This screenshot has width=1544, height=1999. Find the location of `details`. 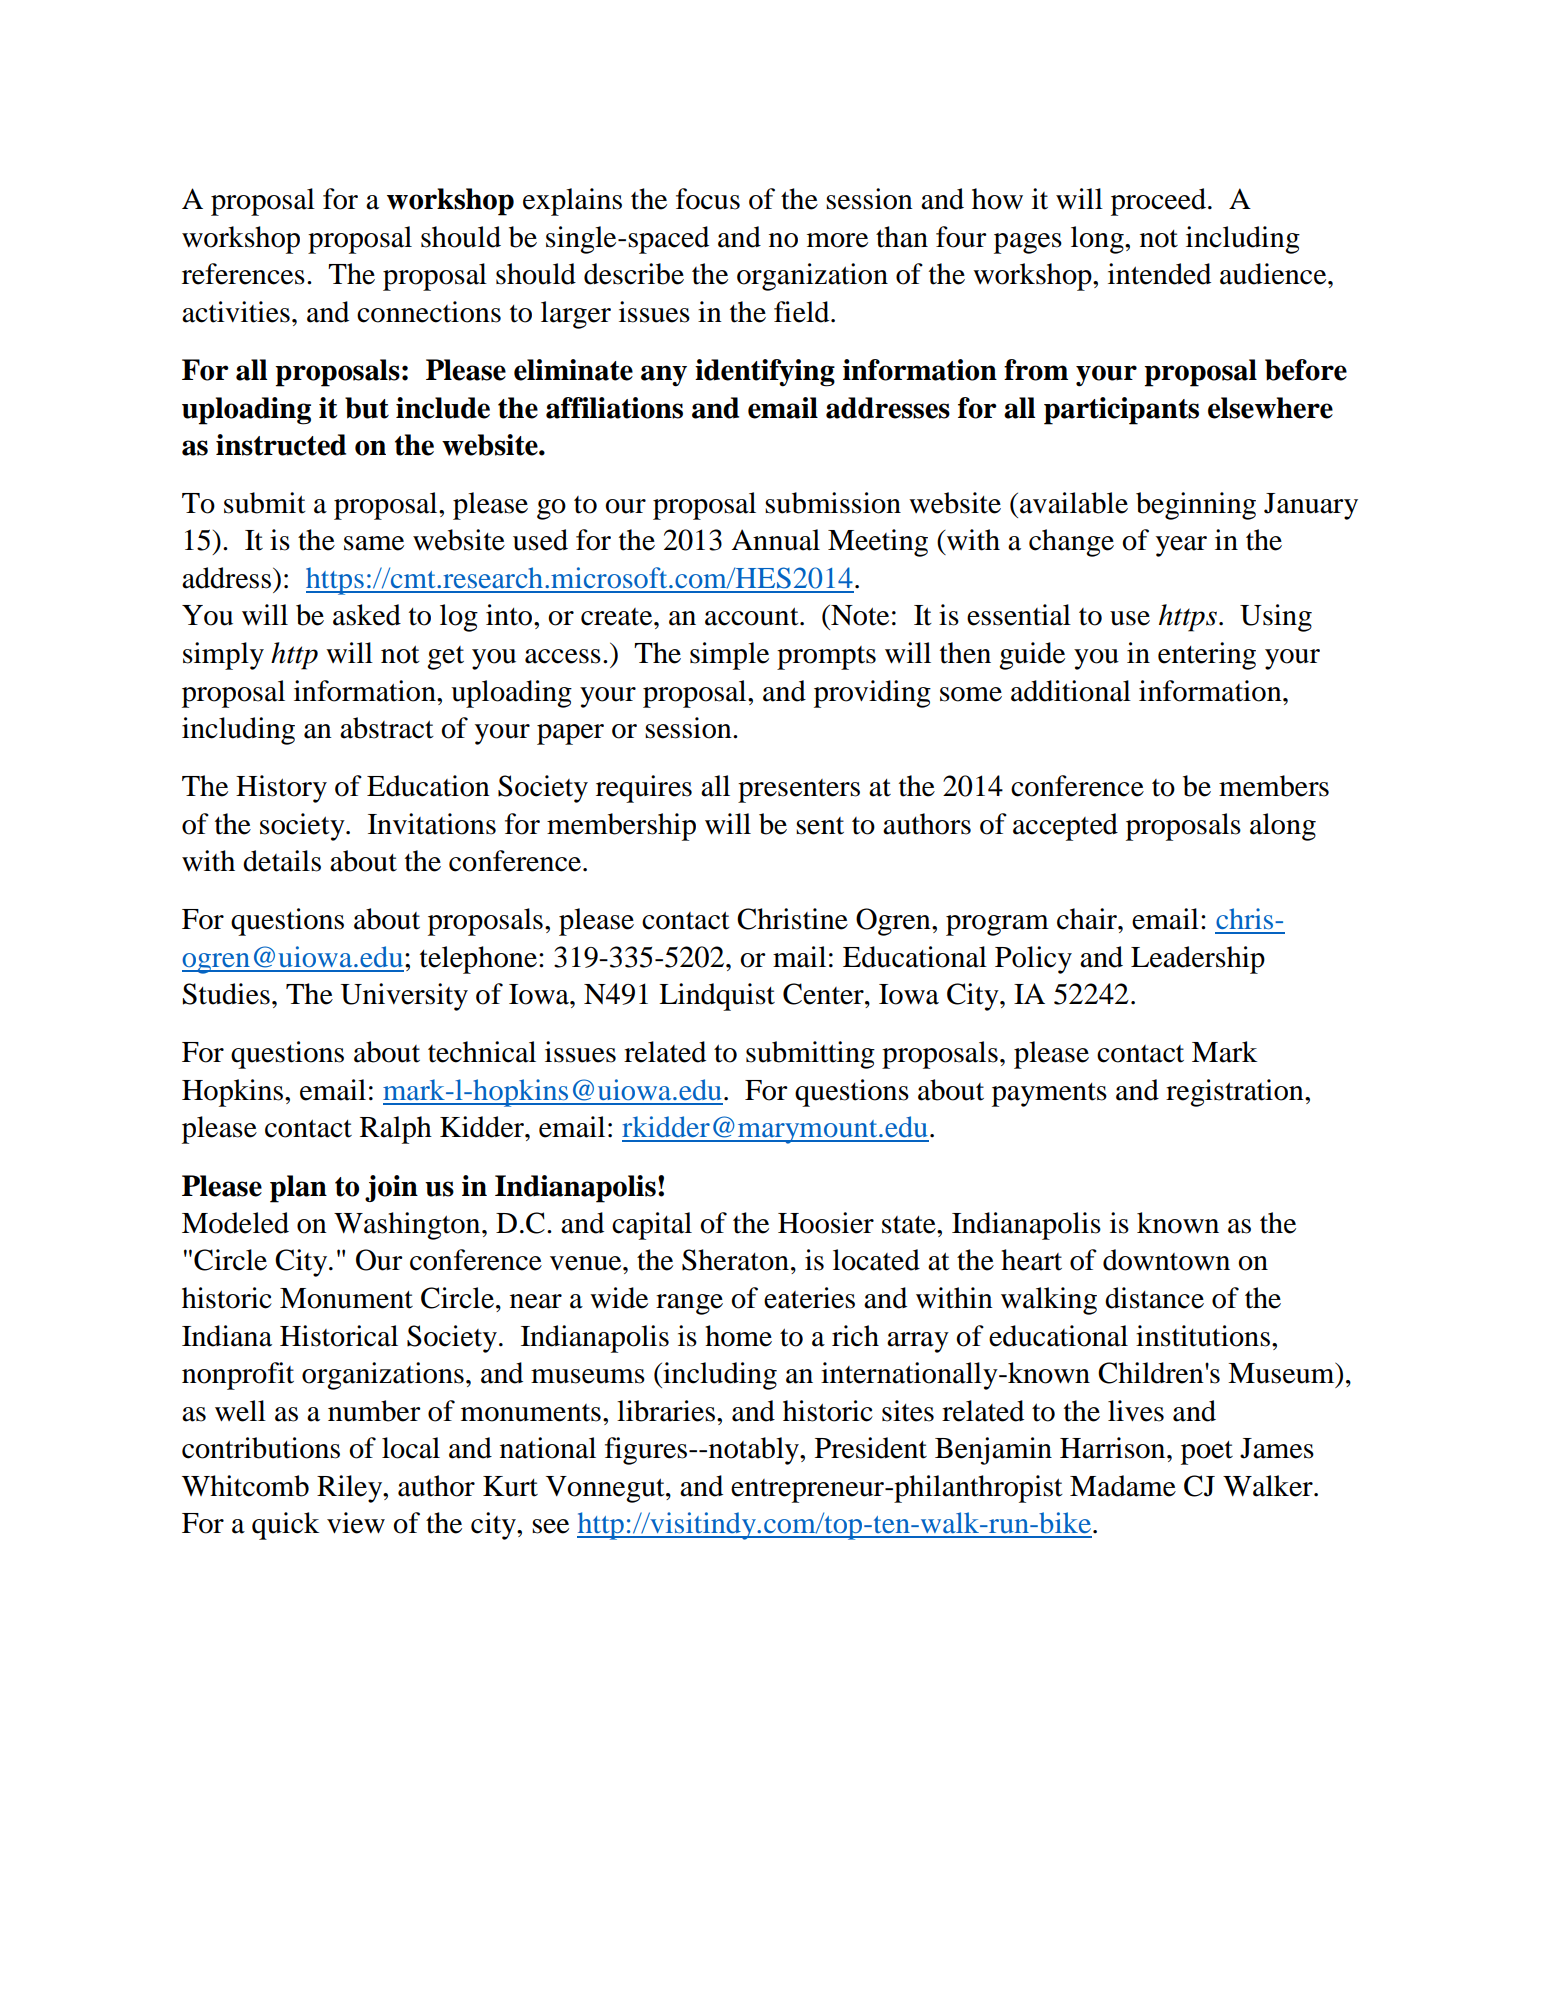

details is located at coordinates (282, 861).
